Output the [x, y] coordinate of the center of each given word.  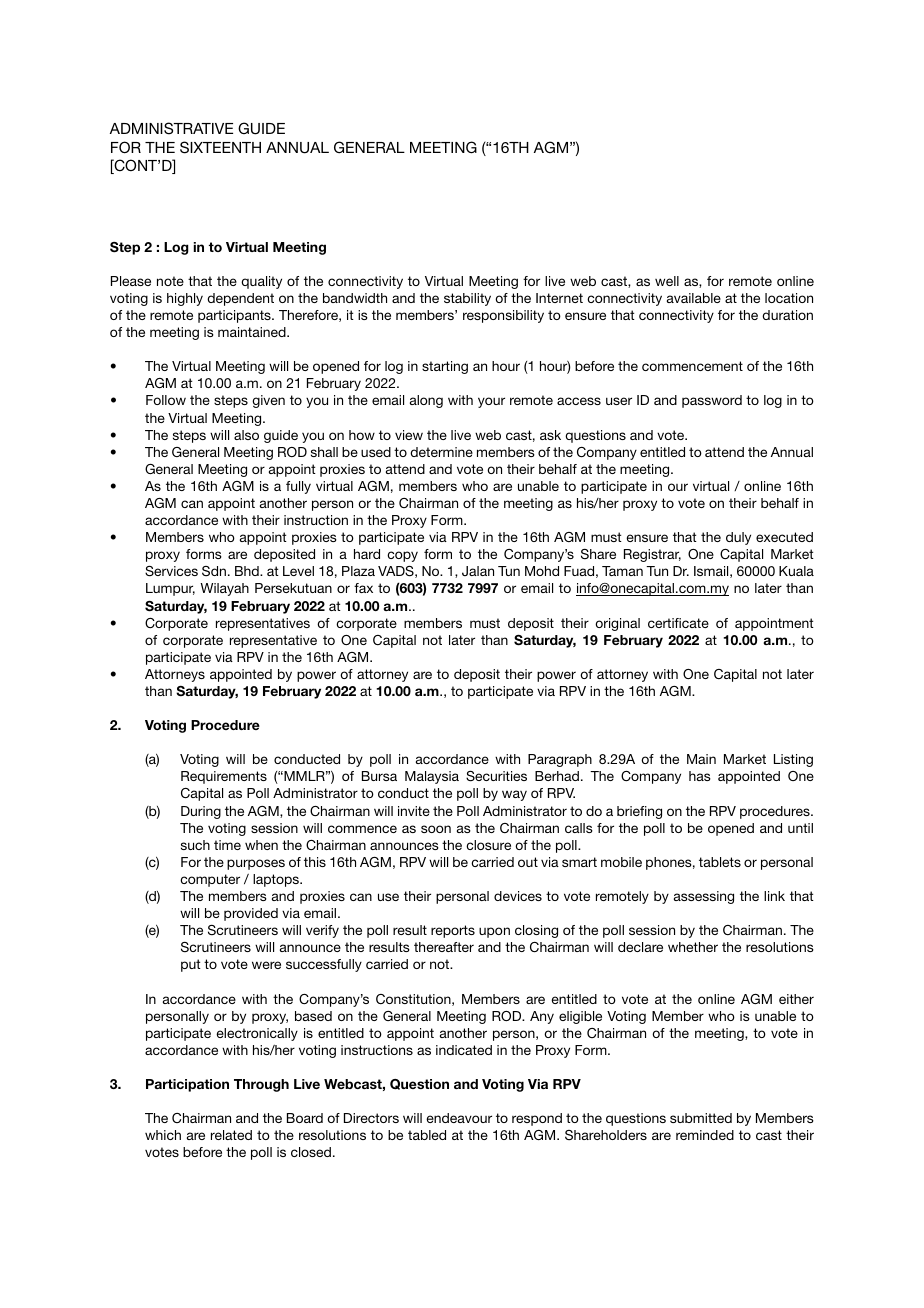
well [667, 281]
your [491, 402]
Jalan [478, 571]
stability [467, 299]
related [231, 1135]
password [712, 401]
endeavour [459, 1118]
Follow [166, 400]
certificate [678, 623]
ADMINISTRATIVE [171, 128]
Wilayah [224, 589]
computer [210, 880]
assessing [704, 897]
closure [488, 845]
